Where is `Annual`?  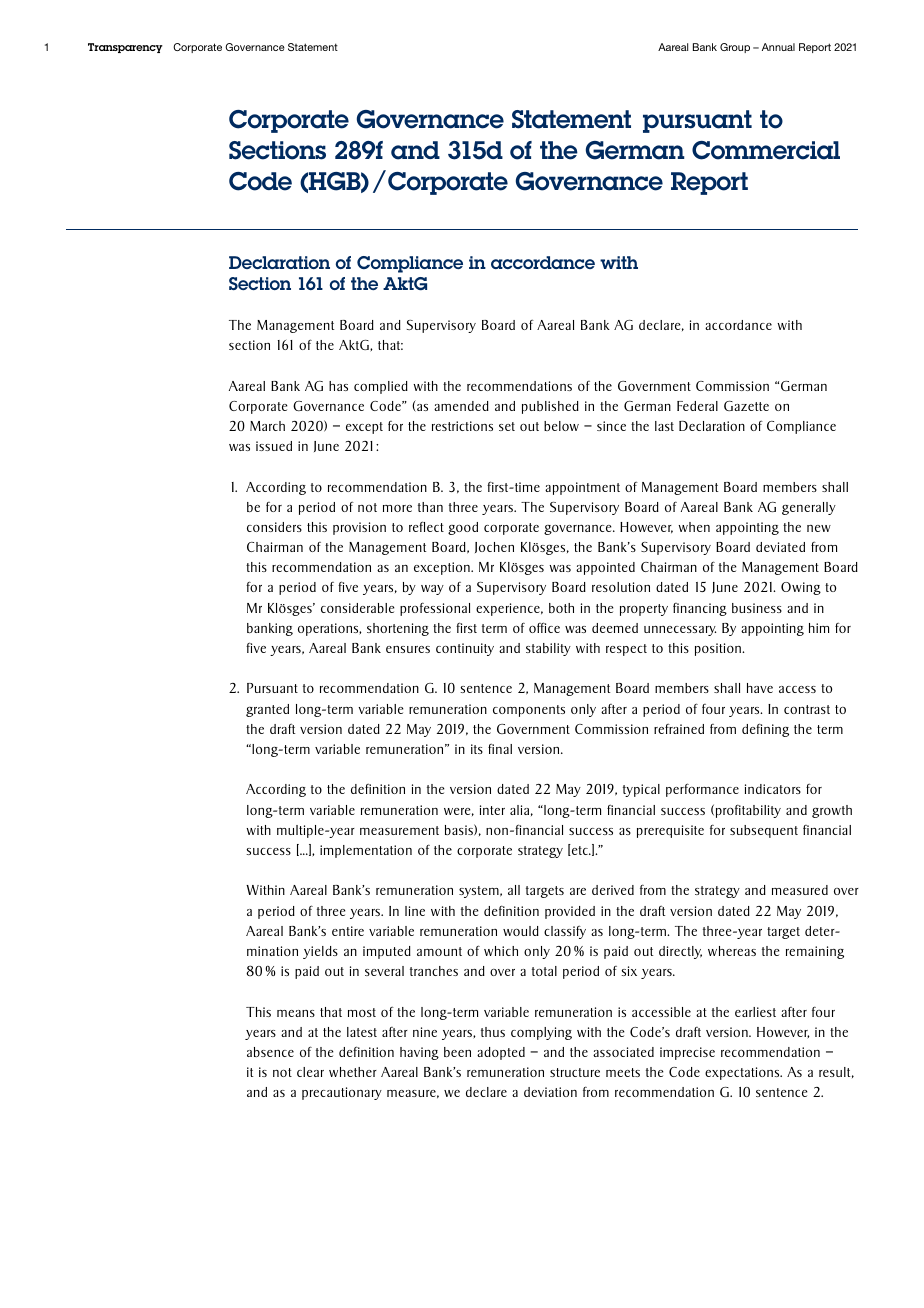
Annual is located at coordinates (778, 47).
